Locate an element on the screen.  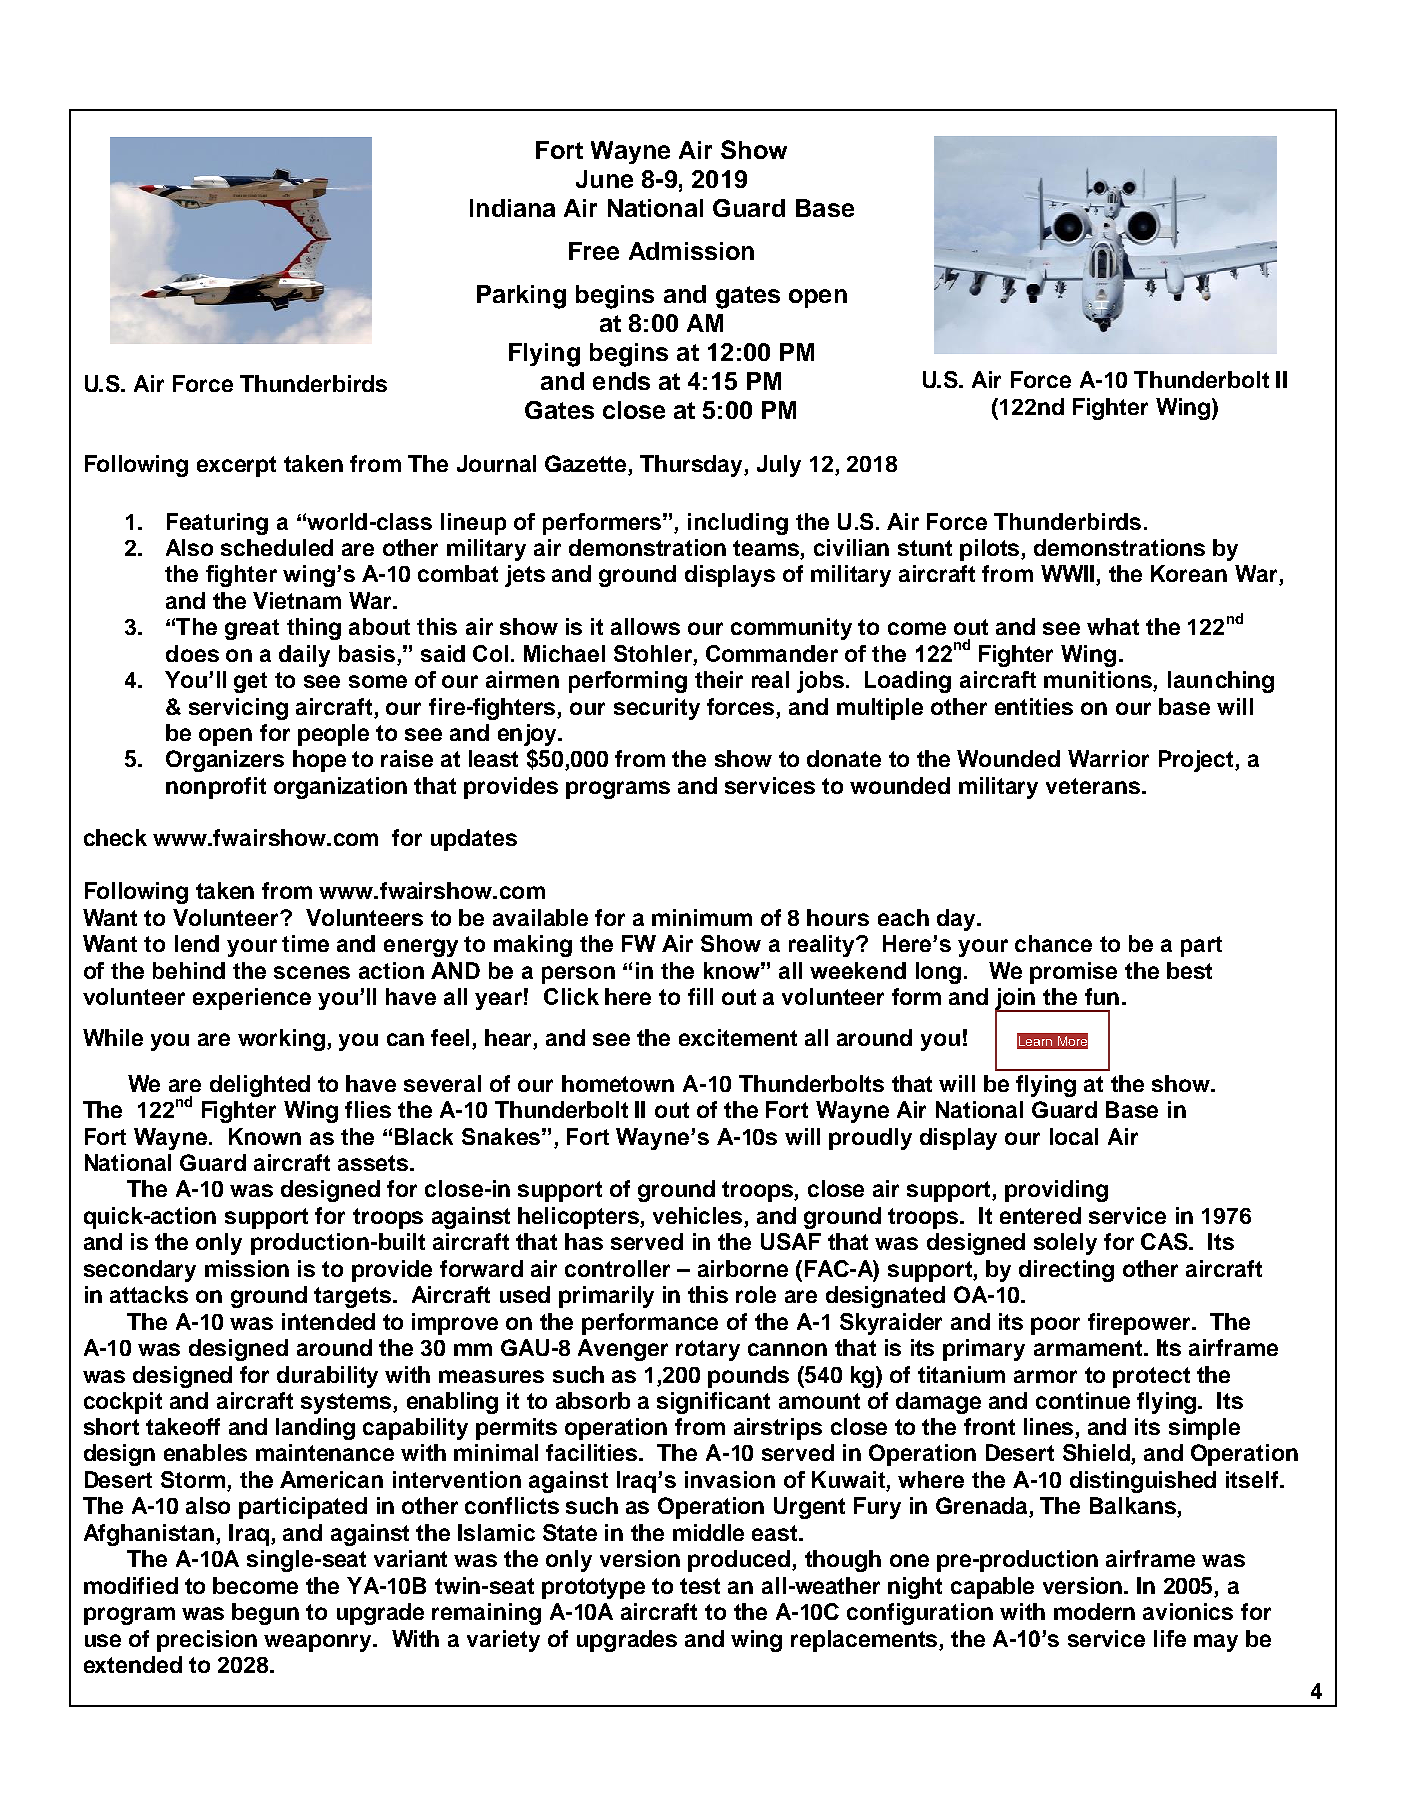
July is located at coordinates (779, 466).
